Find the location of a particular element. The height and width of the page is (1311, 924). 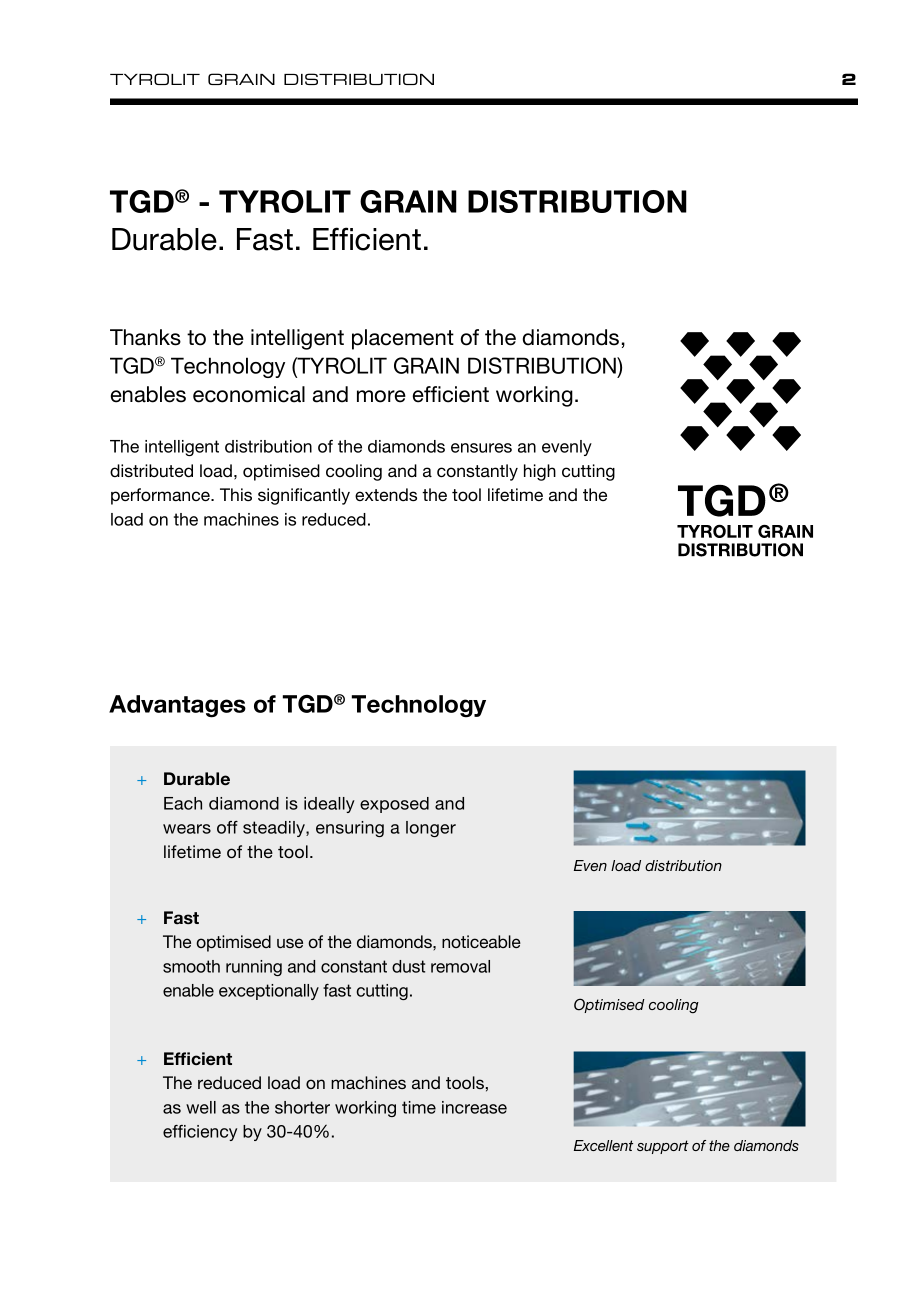

Advantages is located at coordinates (177, 706).
